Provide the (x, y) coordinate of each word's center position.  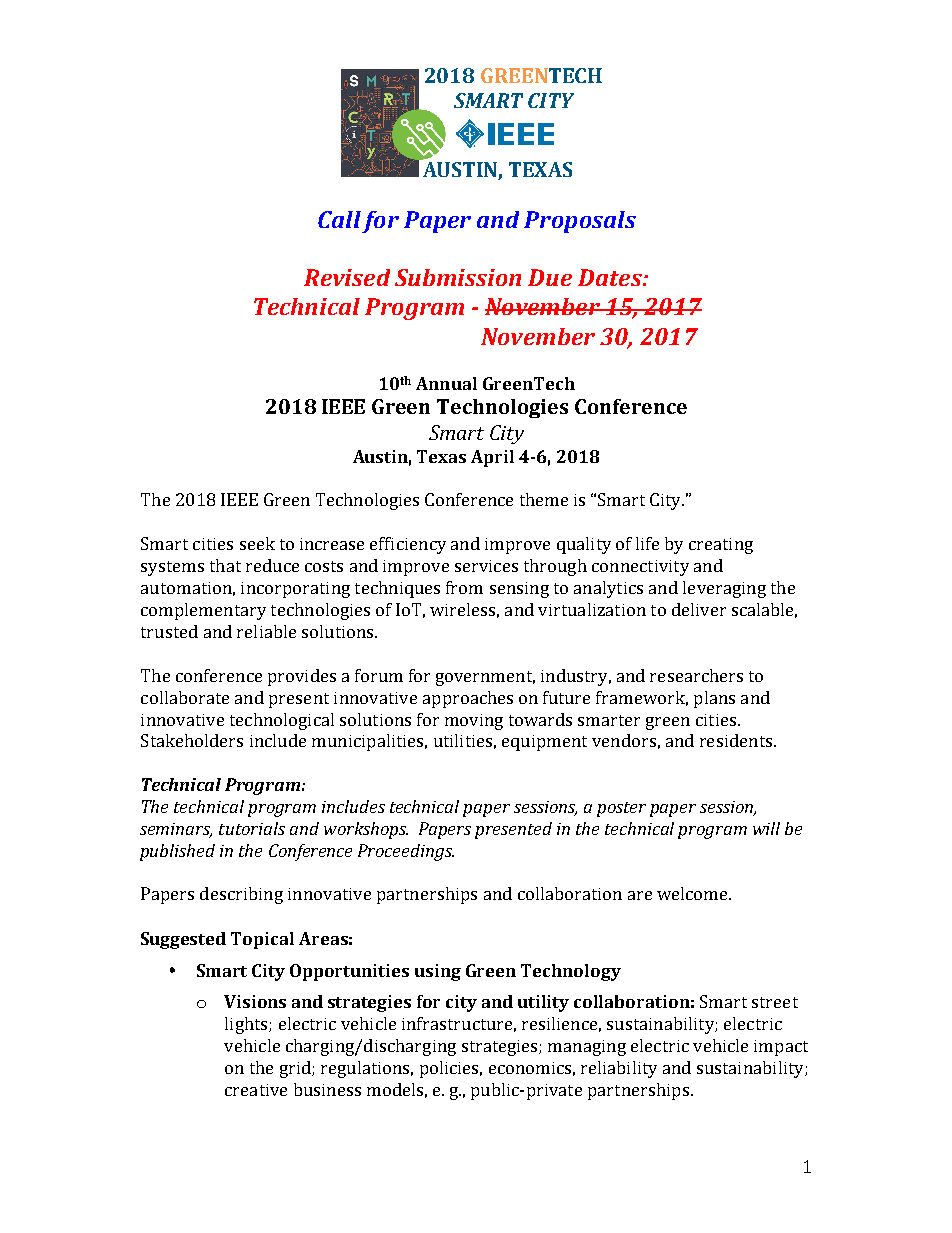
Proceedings (406, 852)
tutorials (252, 828)
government (485, 678)
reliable (266, 631)
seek (257, 543)
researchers (696, 675)
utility (543, 1003)
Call (339, 219)
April (492, 458)
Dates (611, 277)
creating (721, 546)
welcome (693, 893)
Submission (458, 277)
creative (256, 1090)
